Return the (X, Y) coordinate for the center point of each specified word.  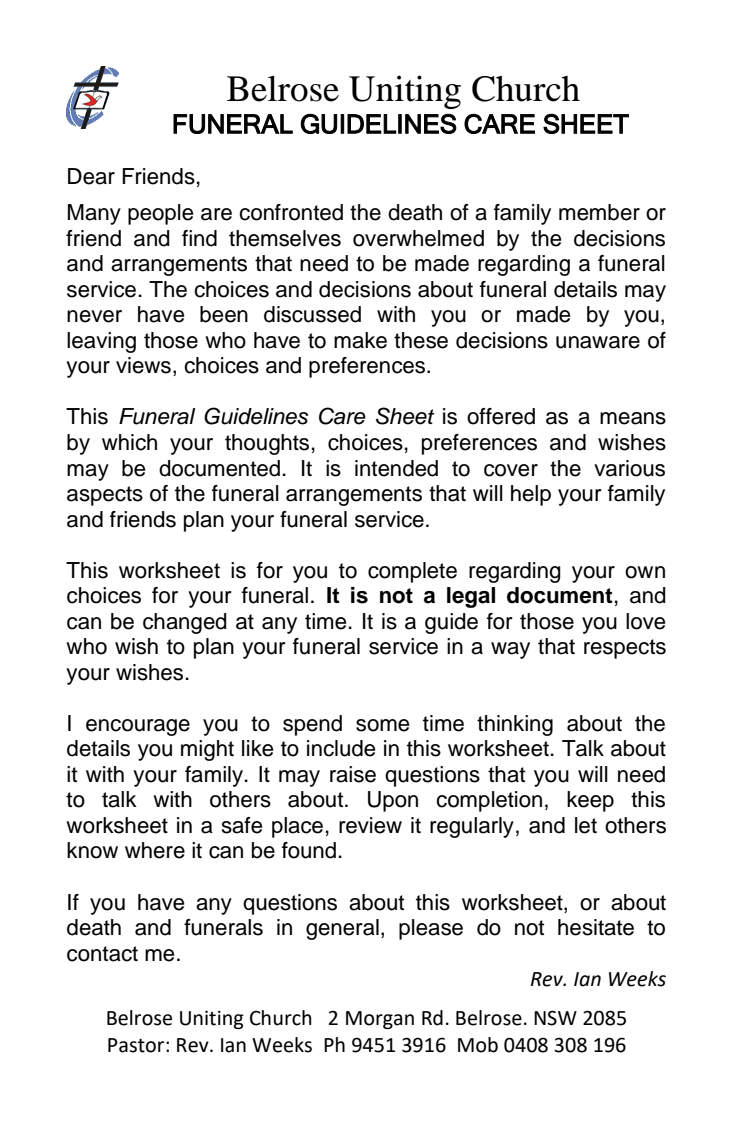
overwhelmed (418, 238)
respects (625, 649)
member (599, 212)
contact (102, 954)
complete (412, 572)
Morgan (380, 1020)
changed (185, 623)
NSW (555, 1018)
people (160, 214)
